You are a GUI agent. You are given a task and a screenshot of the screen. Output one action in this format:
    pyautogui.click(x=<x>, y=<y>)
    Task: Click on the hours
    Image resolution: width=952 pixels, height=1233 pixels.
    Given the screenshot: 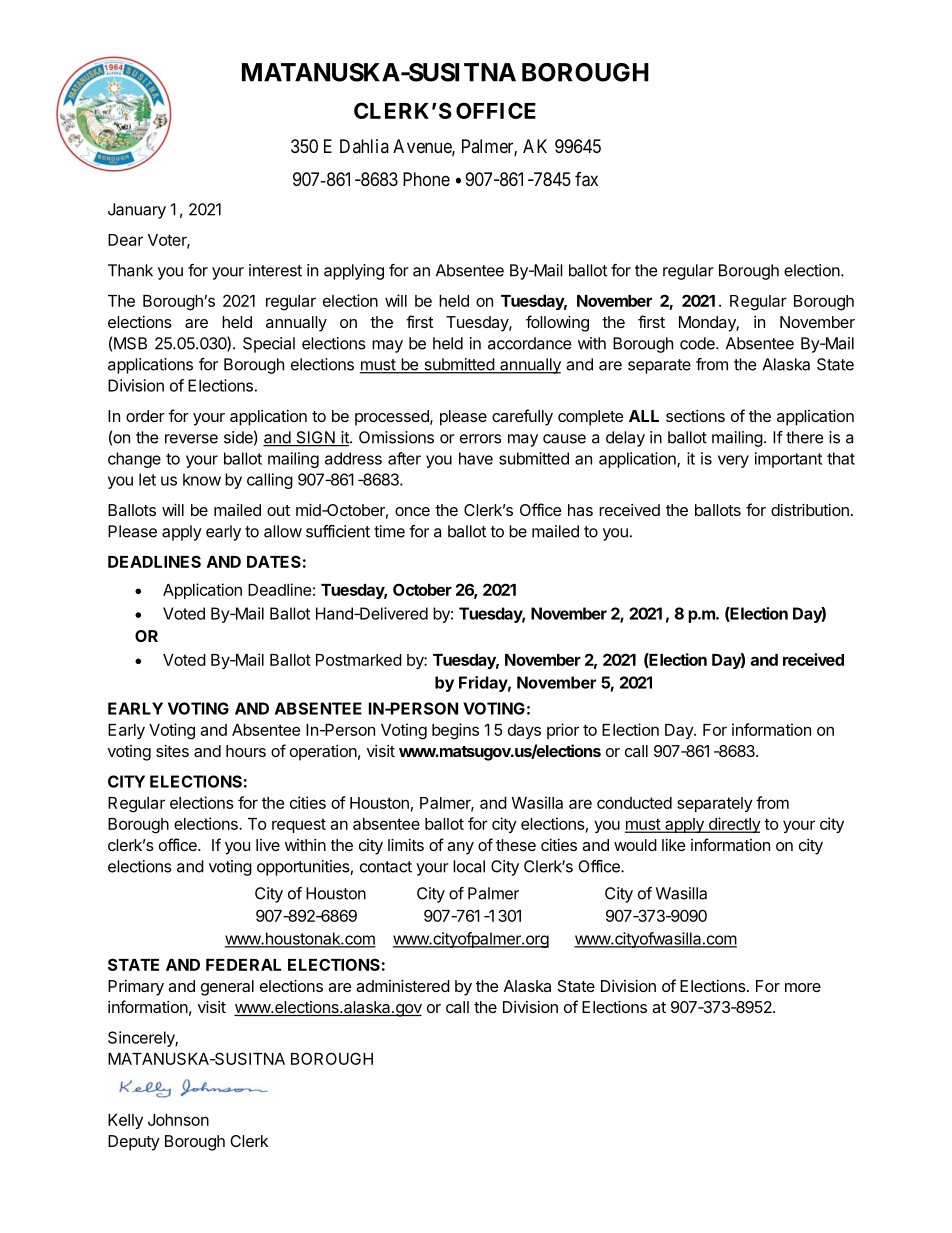 What is the action you would take?
    pyautogui.click(x=246, y=751)
